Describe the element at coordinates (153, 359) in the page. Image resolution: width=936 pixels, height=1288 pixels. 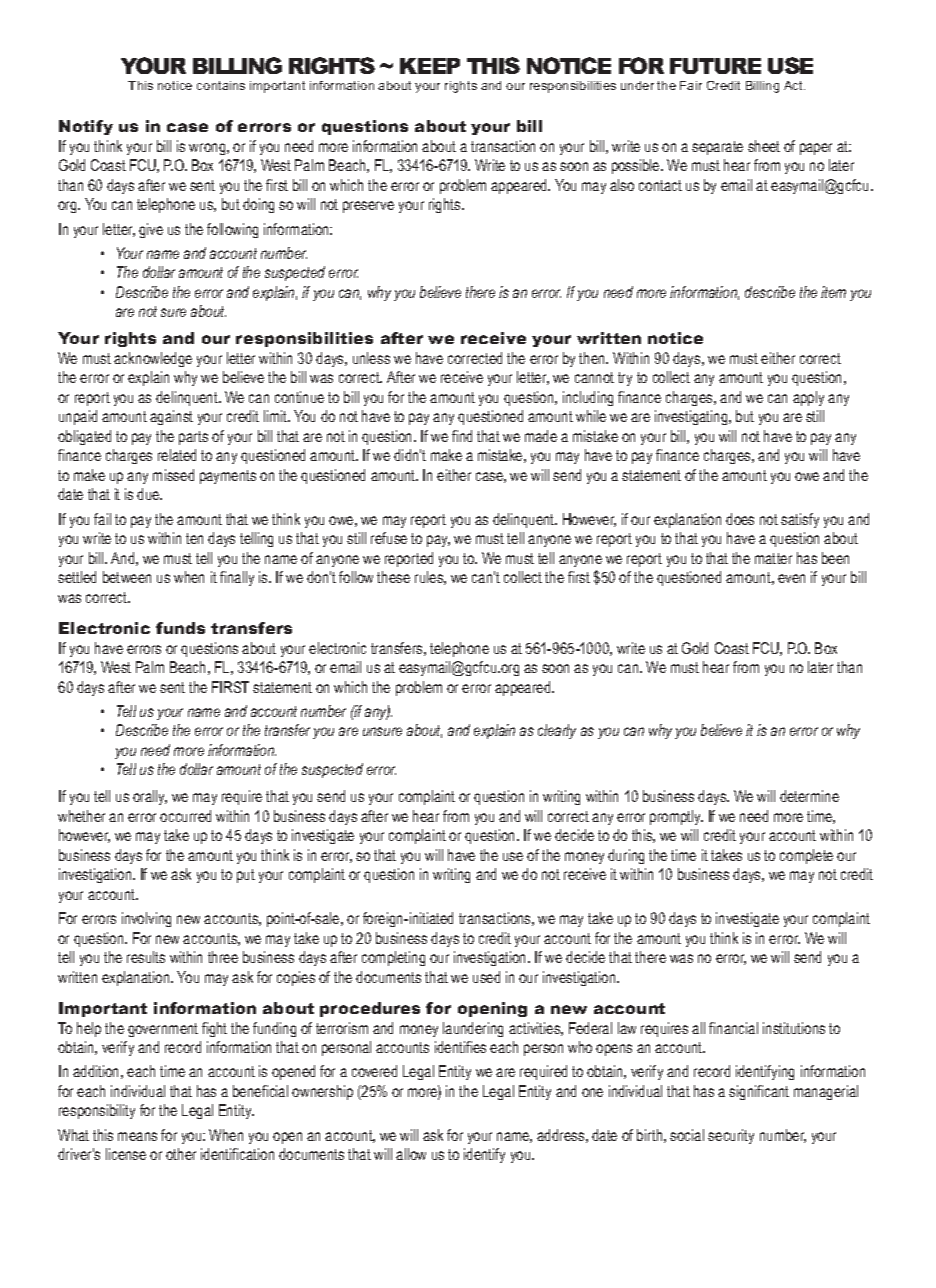
I see `acknowledge` at that location.
